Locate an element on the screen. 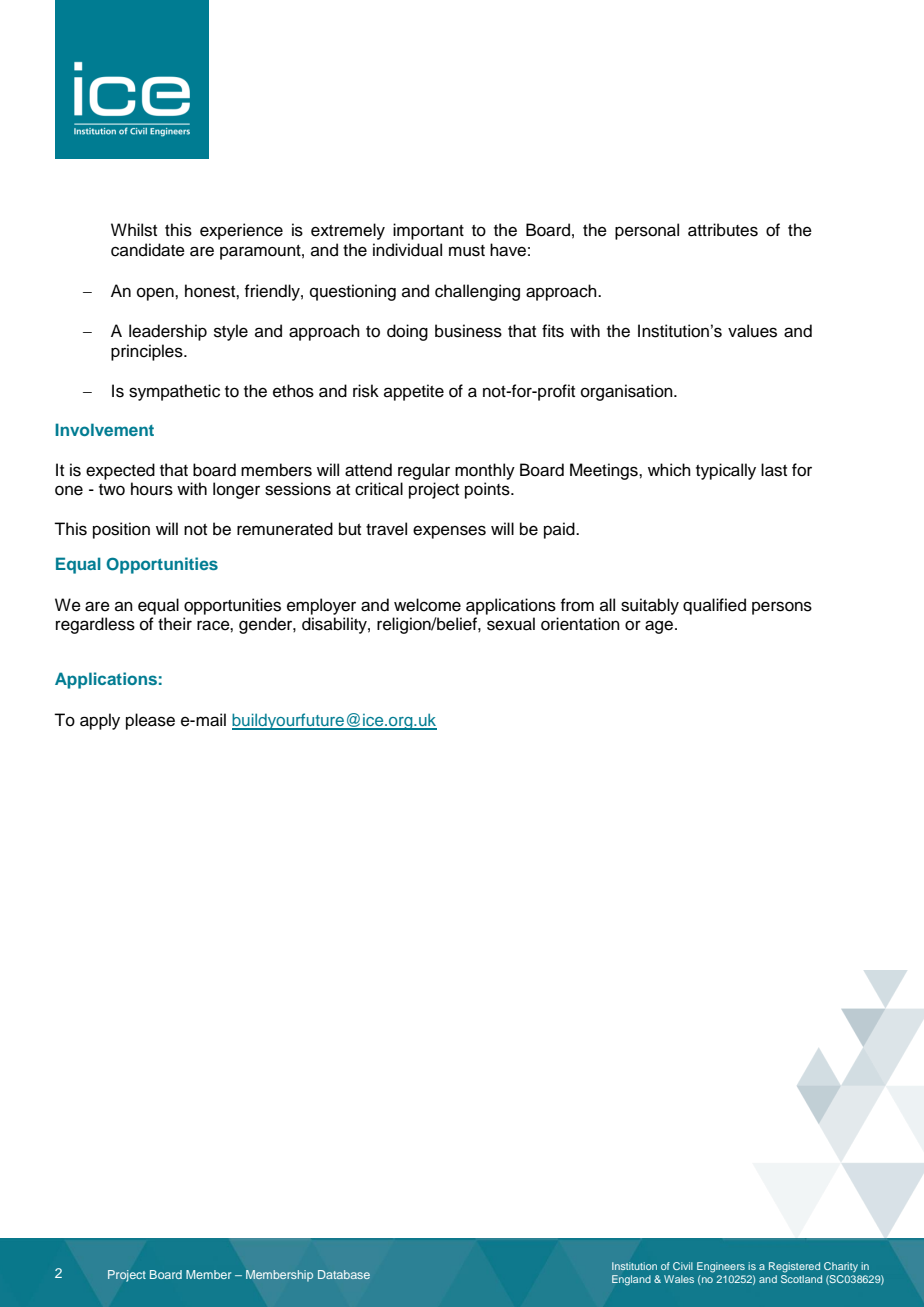 The image size is (924, 1307). sexual is located at coordinates (511, 624).
